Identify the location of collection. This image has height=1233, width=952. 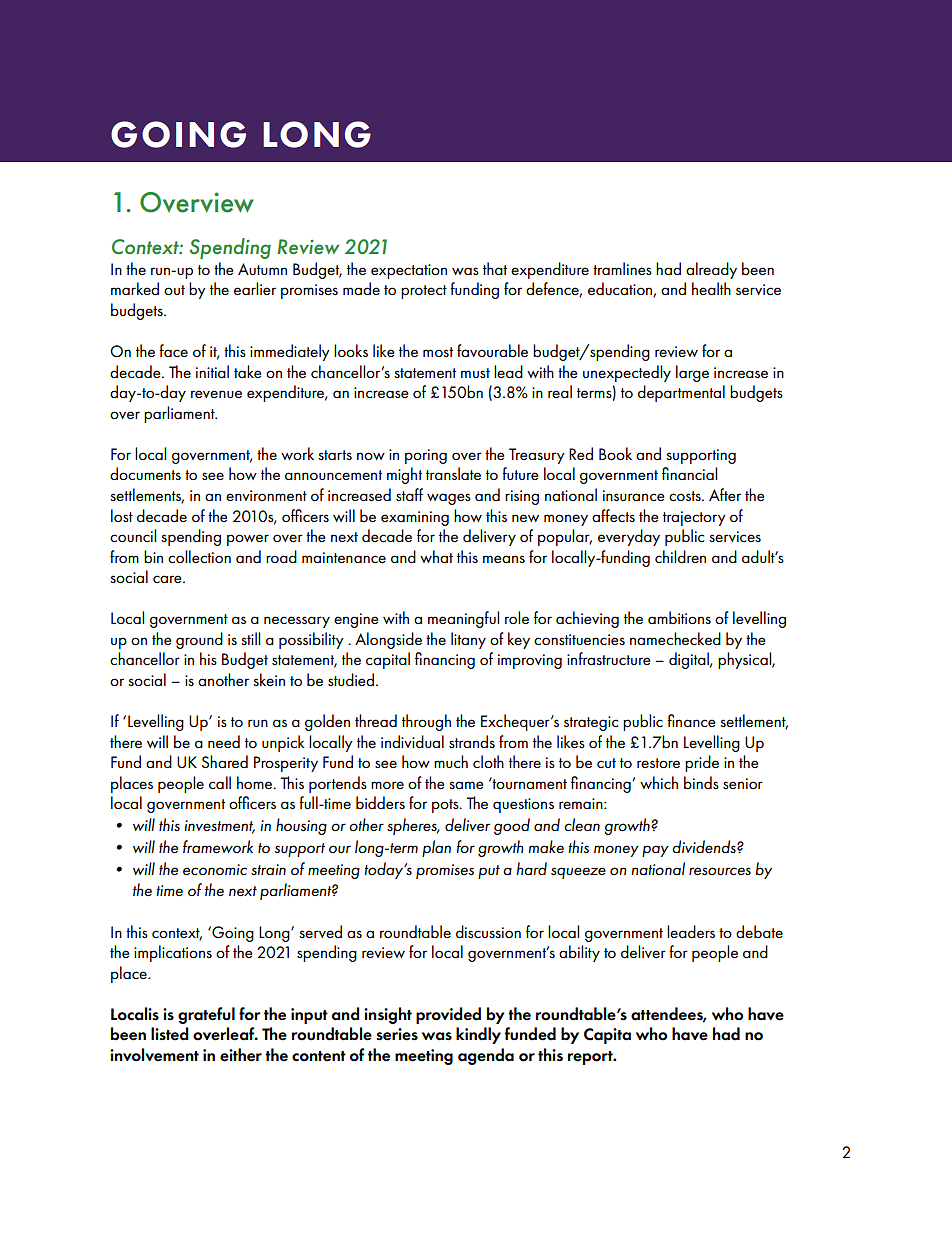
(199, 556).
